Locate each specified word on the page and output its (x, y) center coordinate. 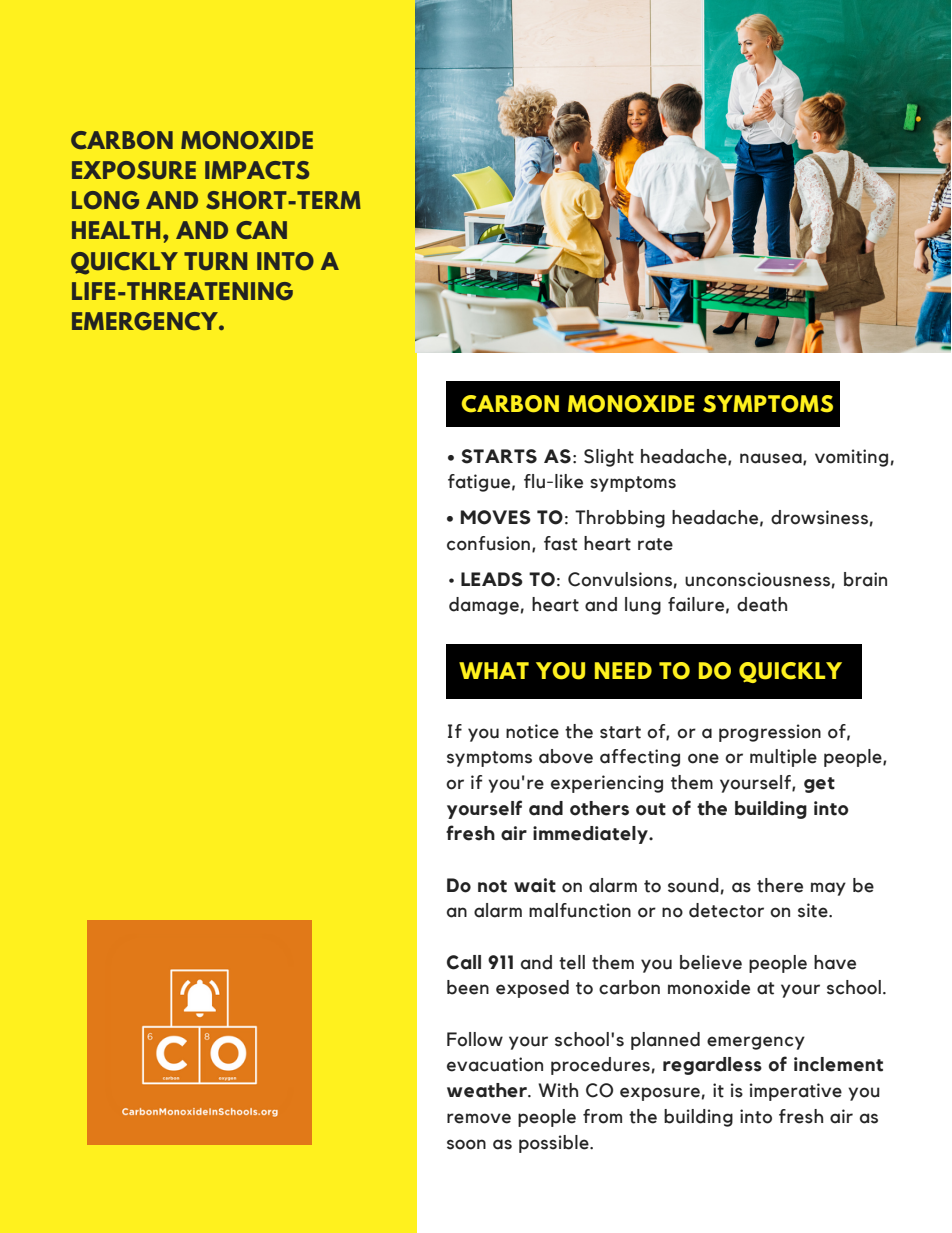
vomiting (851, 458)
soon (466, 1144)
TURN (215, 261)
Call (464, 962)
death (762, 604)
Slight (609, 458)
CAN (261, 230)
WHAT (494, 670)
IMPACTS (257, 170)
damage (484, 606)
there (780, 885)
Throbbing (620, 519)
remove (479, 1118)
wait (535, 885)
